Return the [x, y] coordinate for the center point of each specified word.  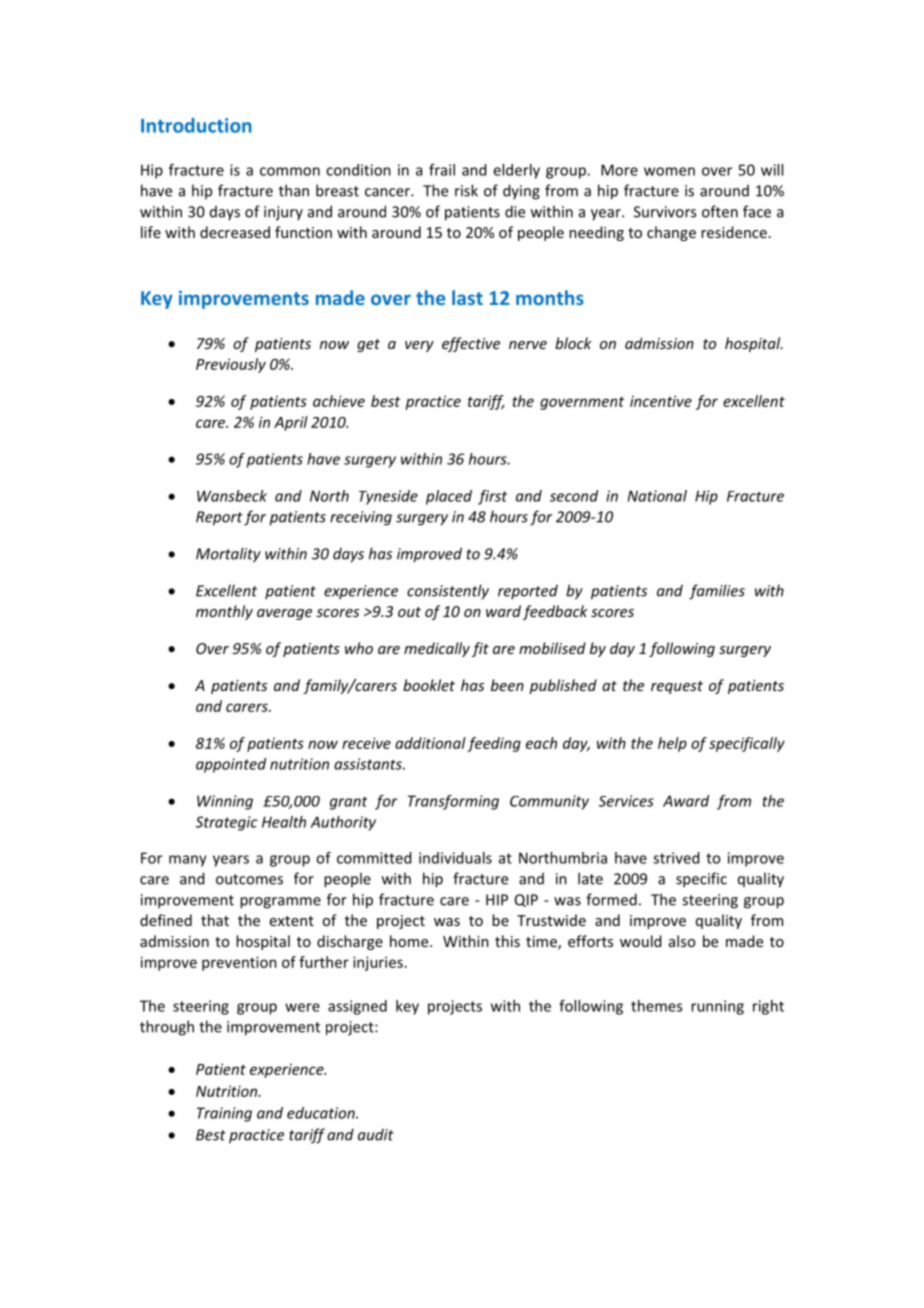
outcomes [249, 879]
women [669, 171]
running [717, 1007]
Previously [231, 365]
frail [442, 170]
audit [376, 1134]
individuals [455, 858]
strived [676, 858]
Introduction [196, 125]
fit [480, 649]
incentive [661, 401]
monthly [224, 612]
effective [471, 344]
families [717, 592]
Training [224, 1114]
